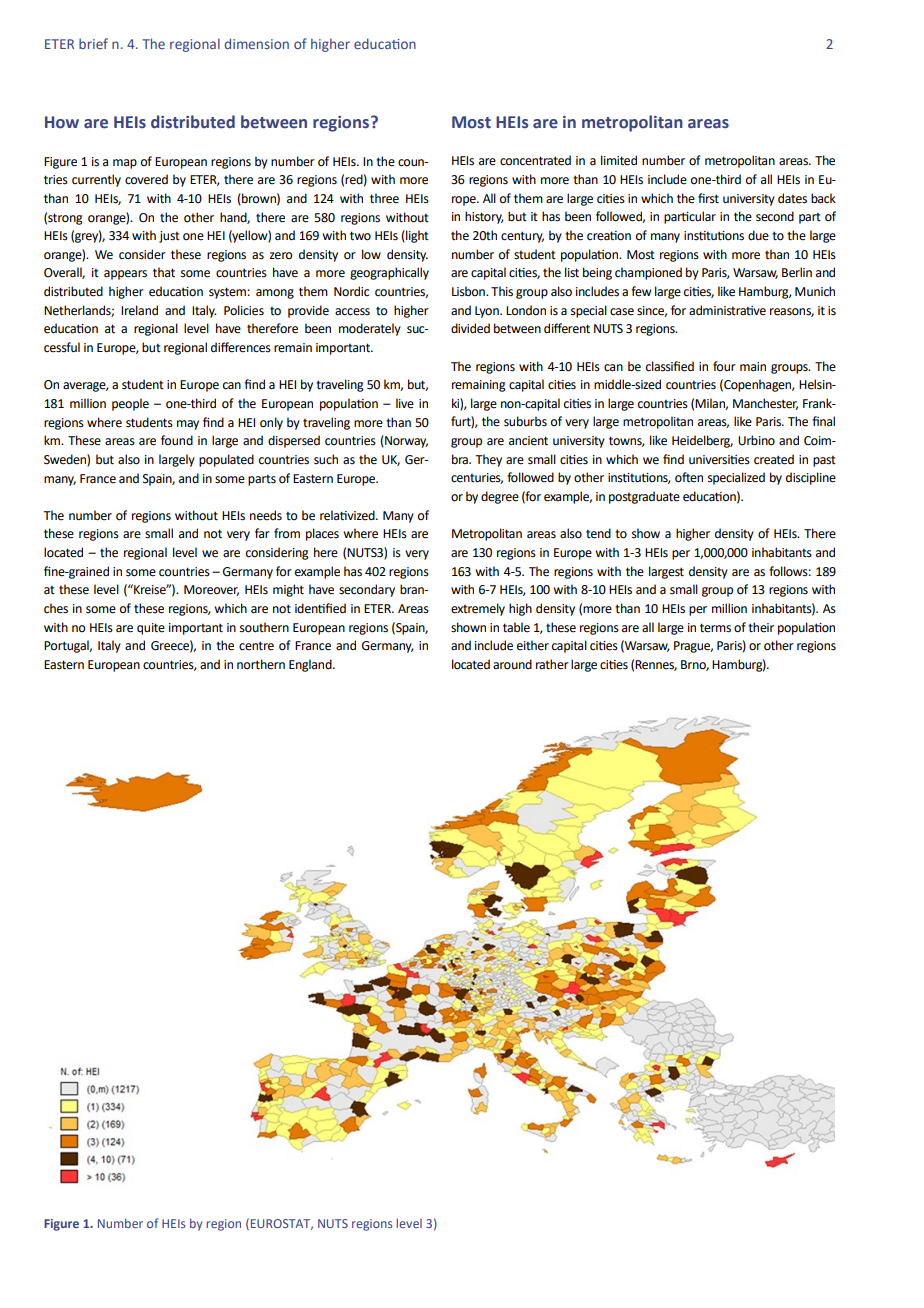 Image resolution: width=924 pixels, height=1308 pixels. I want to click on divided, so click(470, 328).
